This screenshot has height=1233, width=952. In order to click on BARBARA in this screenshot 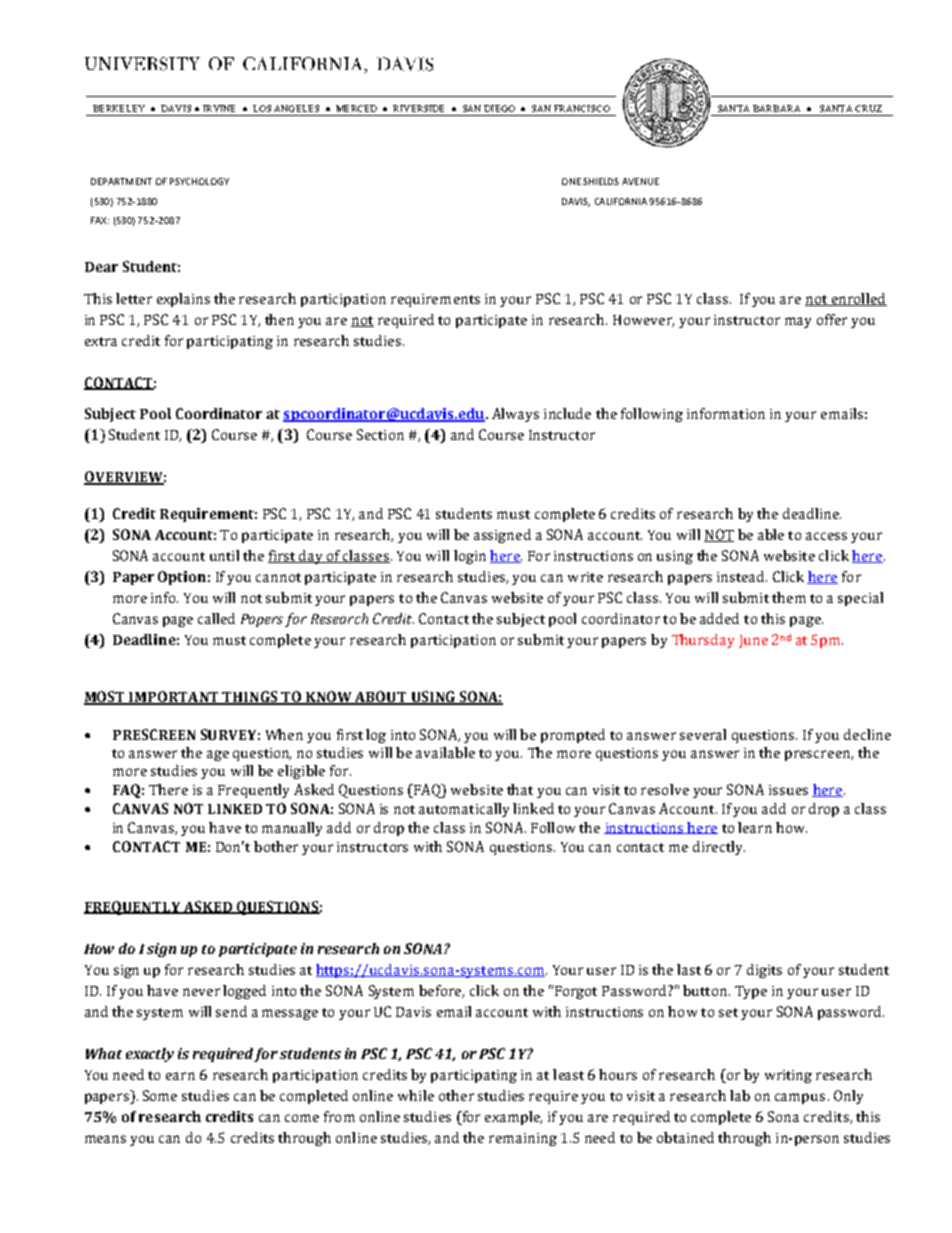, I will do `click(776, 108)`.
